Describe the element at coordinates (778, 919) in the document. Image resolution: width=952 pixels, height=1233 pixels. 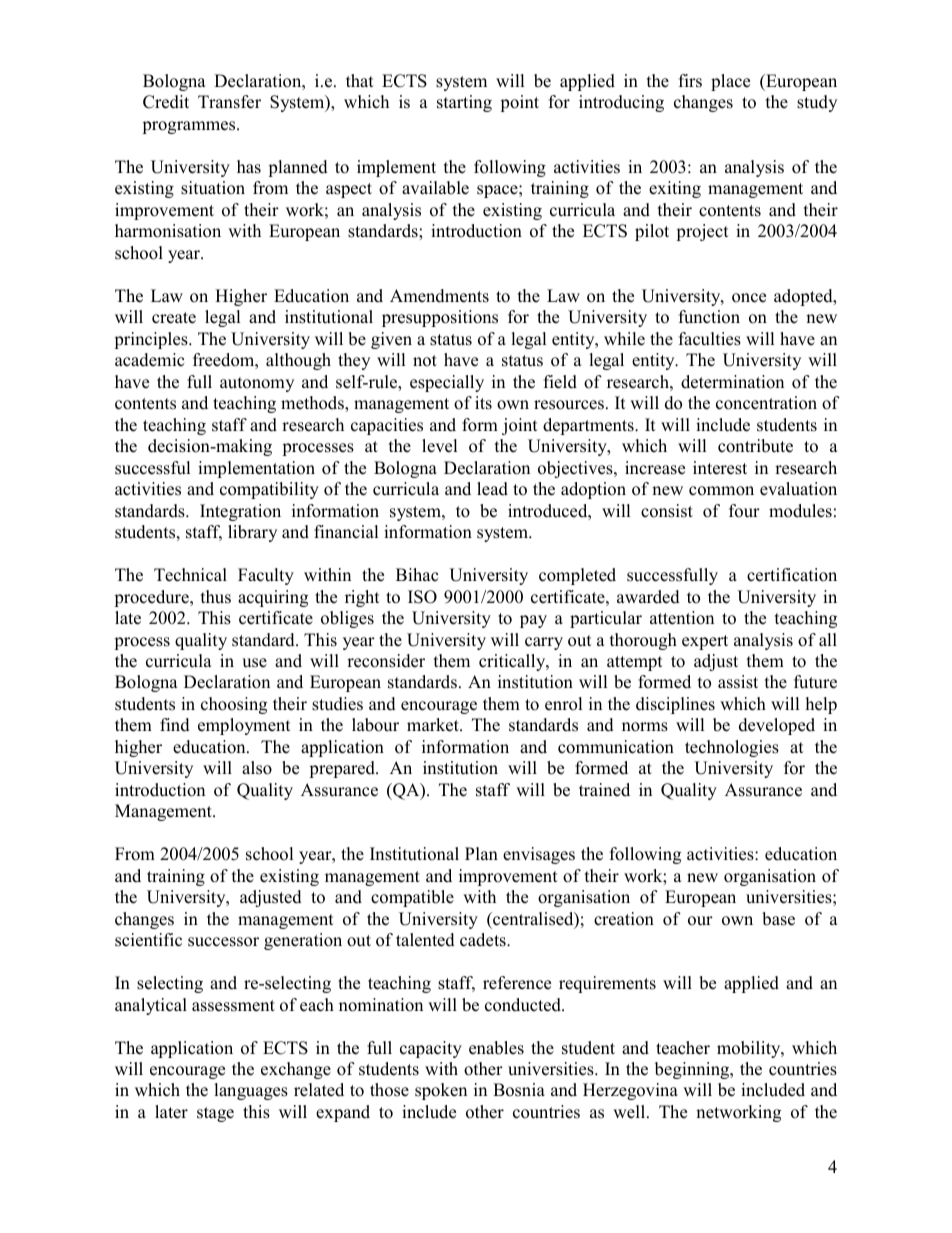
I see `base` at that location.
